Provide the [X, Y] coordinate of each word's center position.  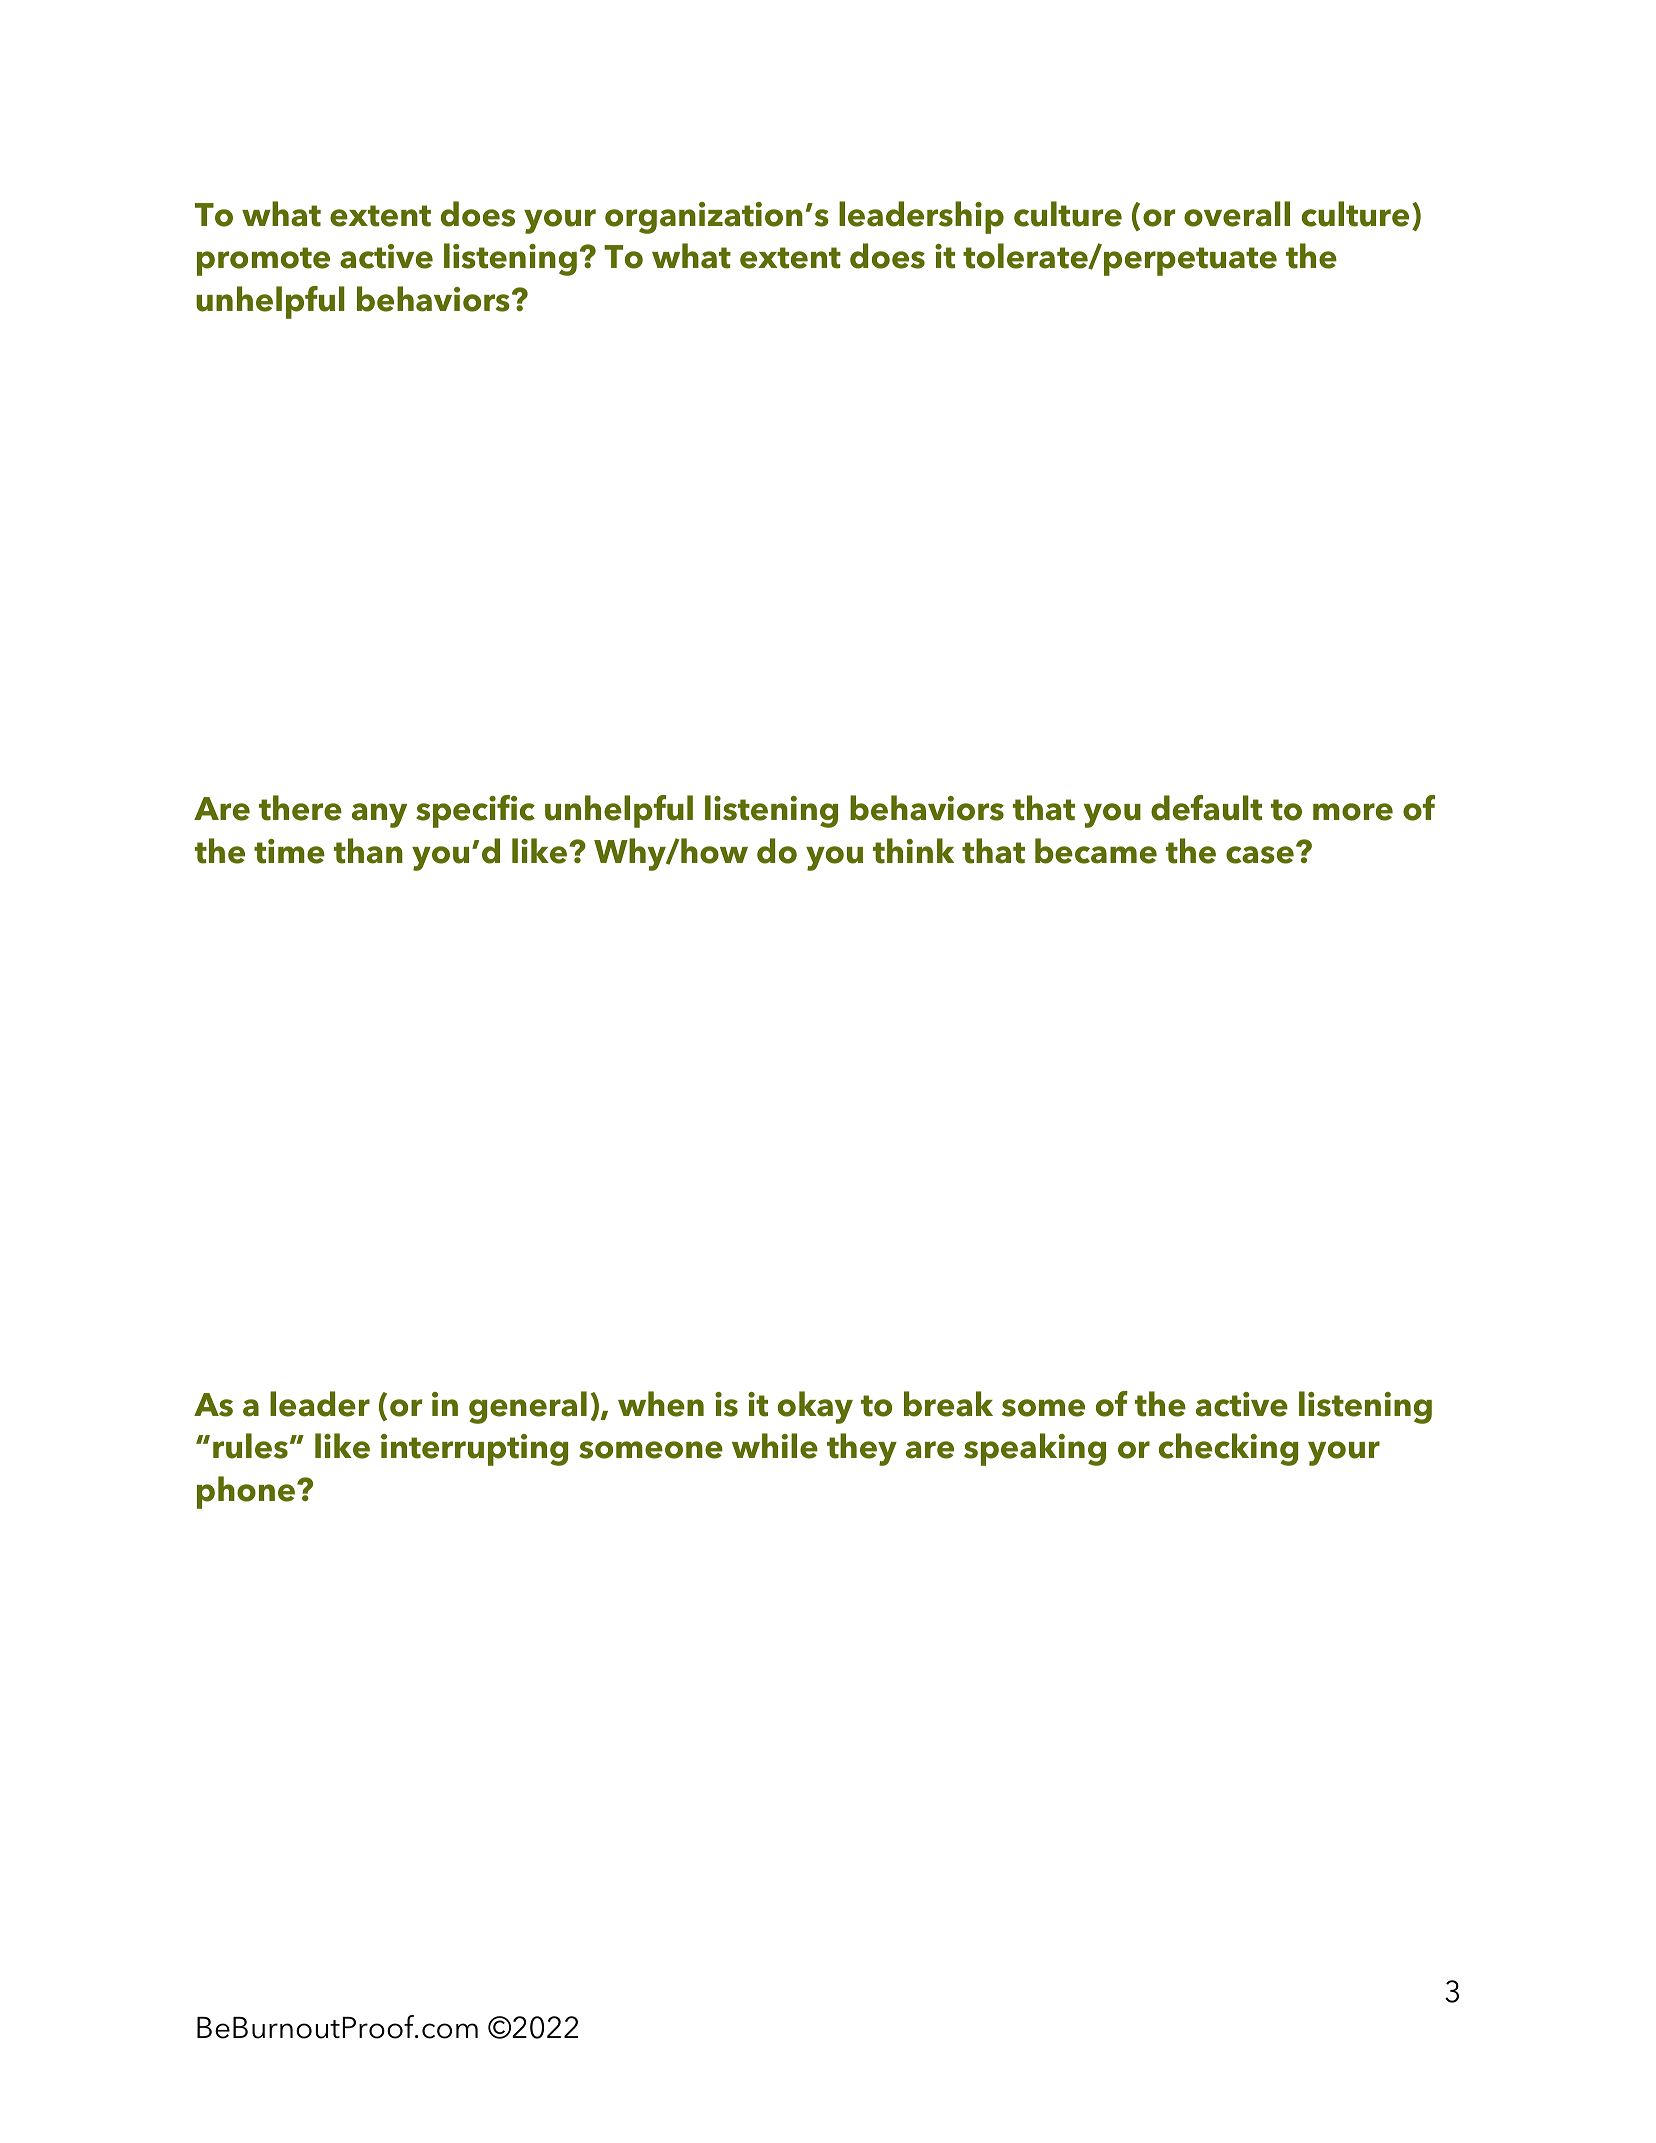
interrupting [474, 1450]
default [1206, 808]
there [300, 808]
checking [1228, 1449]
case [1260, 855]
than [368, 851]
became [1096, 851]
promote [263, 261]
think [913, 851]
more [1353, 812]
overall [1237, 214]
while [775, 1446]
